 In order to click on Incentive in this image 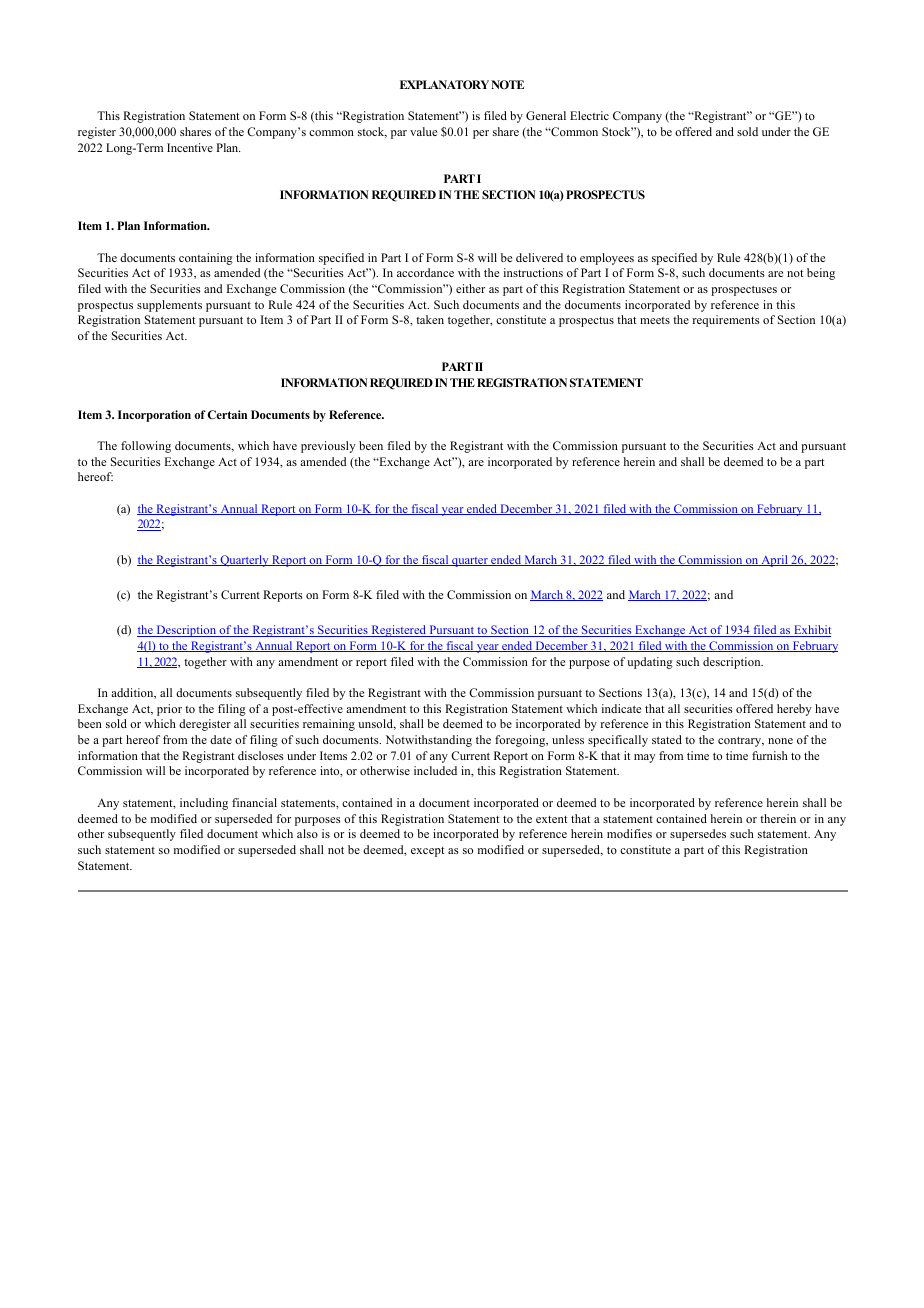, I will do `click(190, 147)`.
